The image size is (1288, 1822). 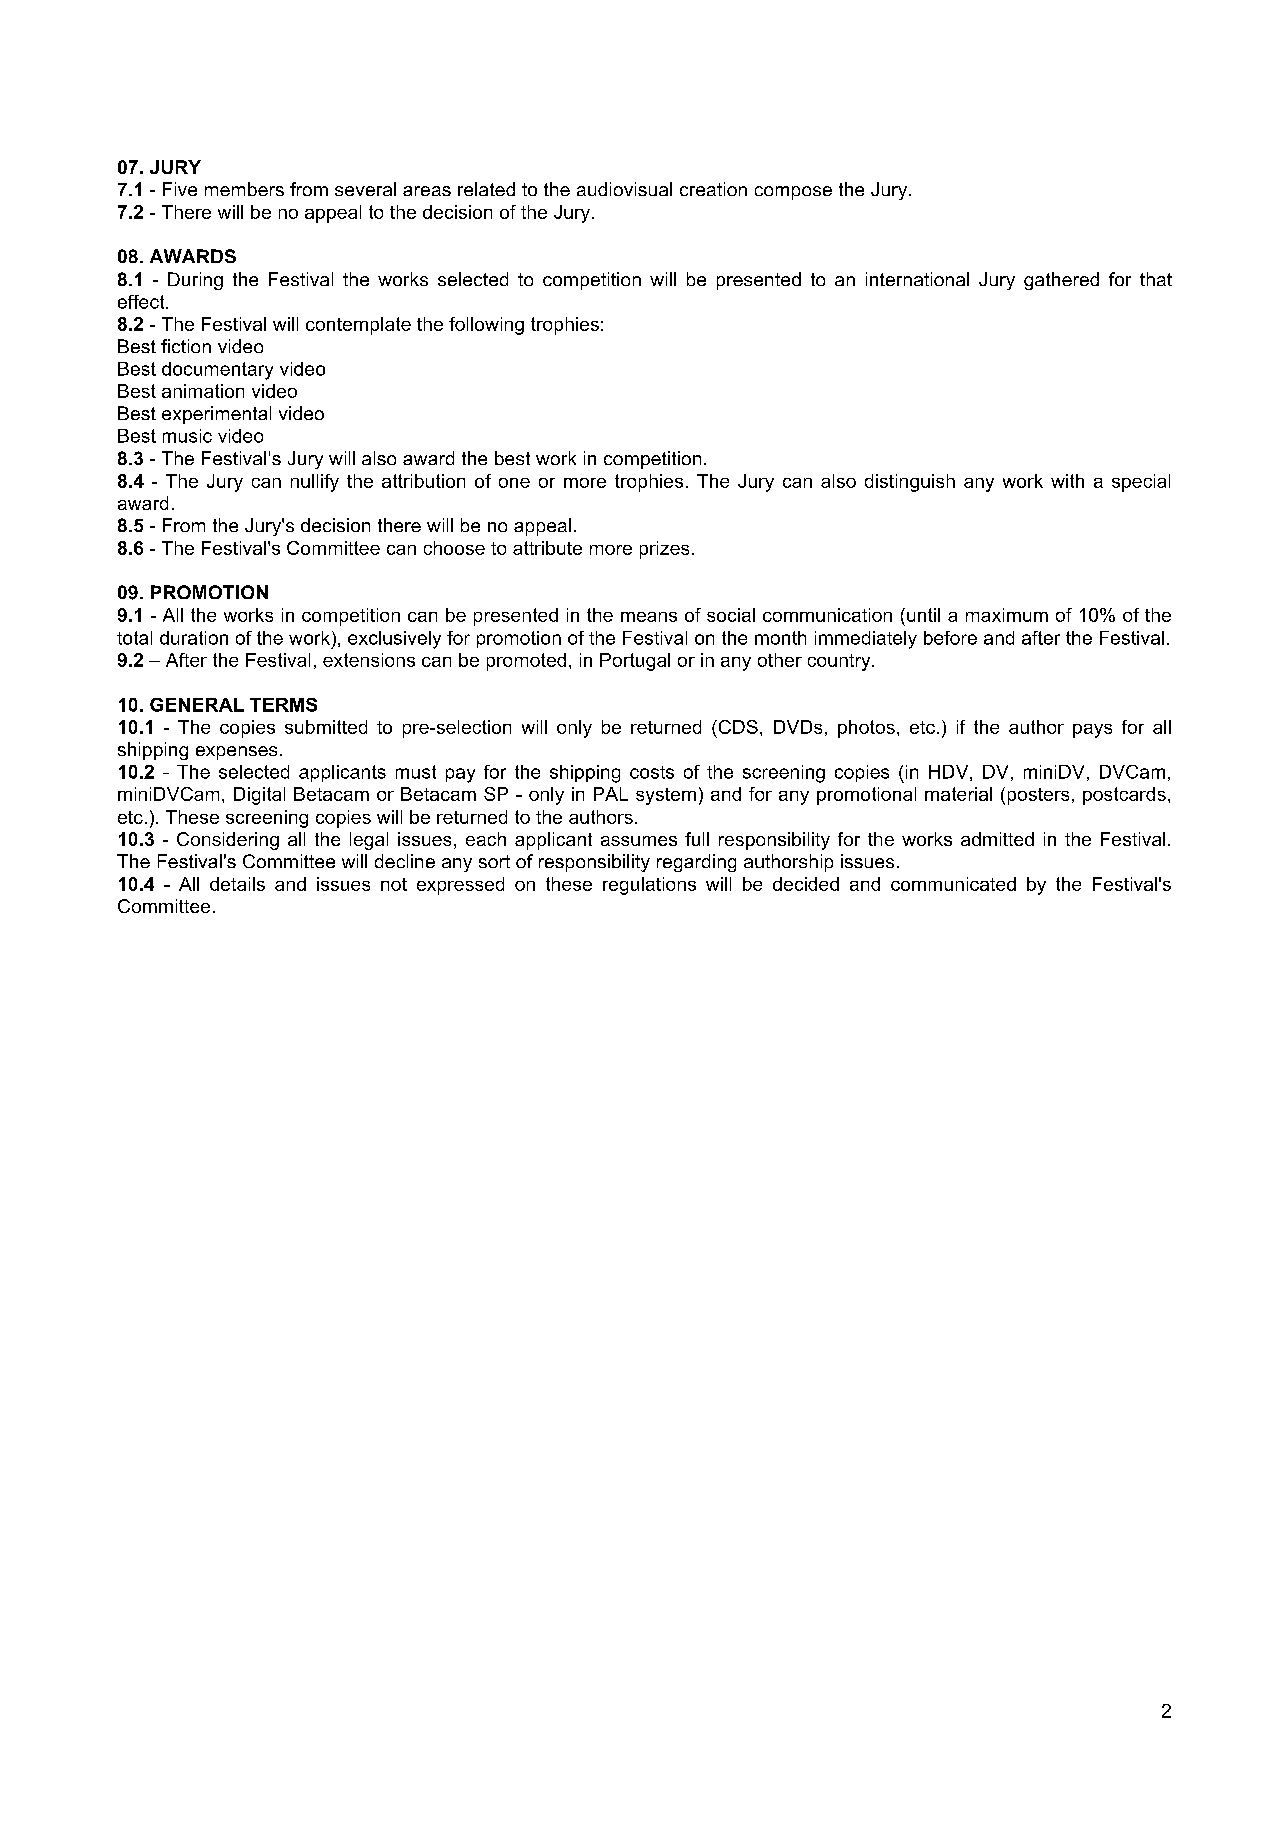 I want to click on members, so click(x=244, y=189).
